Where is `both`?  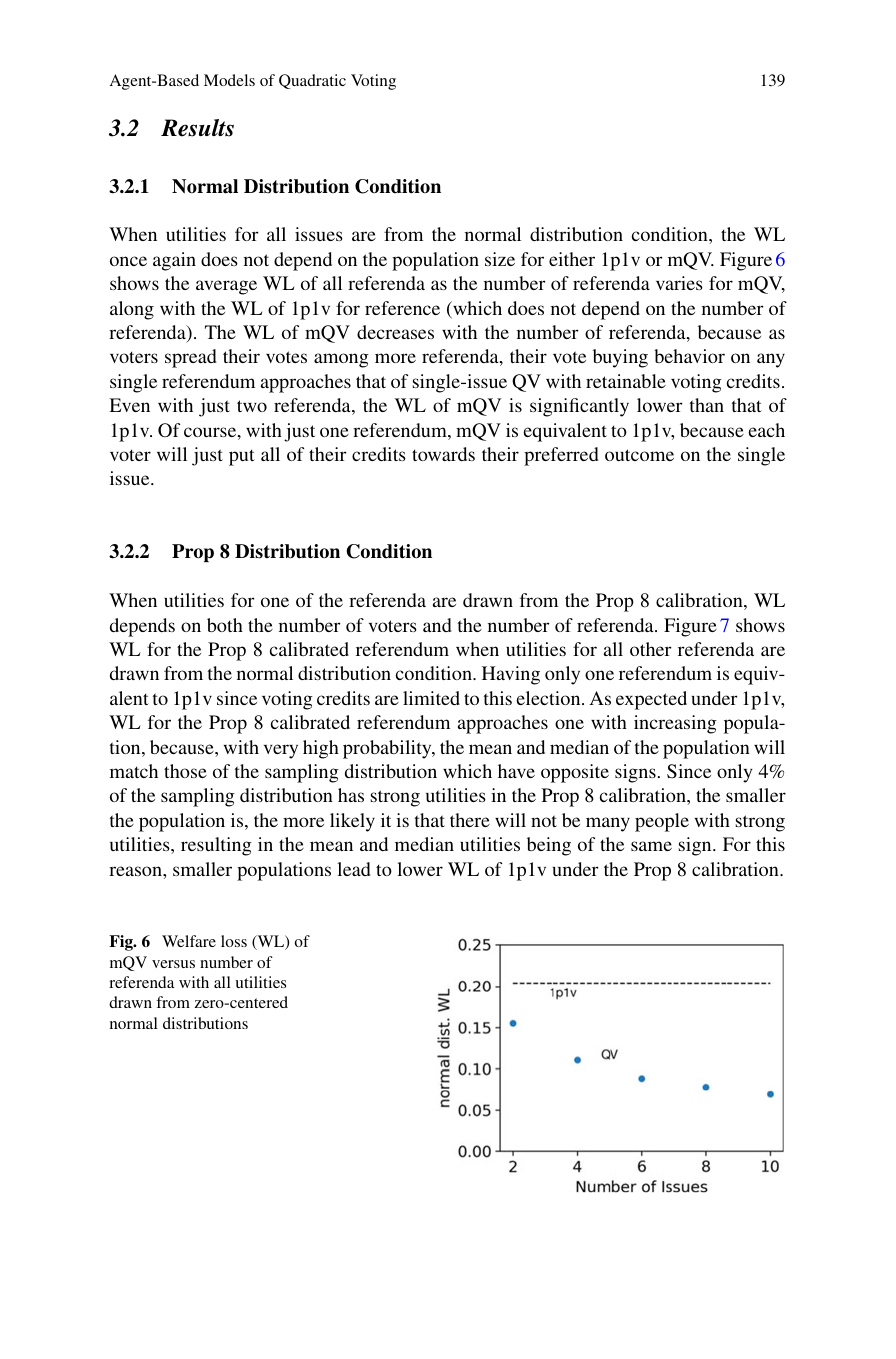
both is located at coordinates (225, 625).
